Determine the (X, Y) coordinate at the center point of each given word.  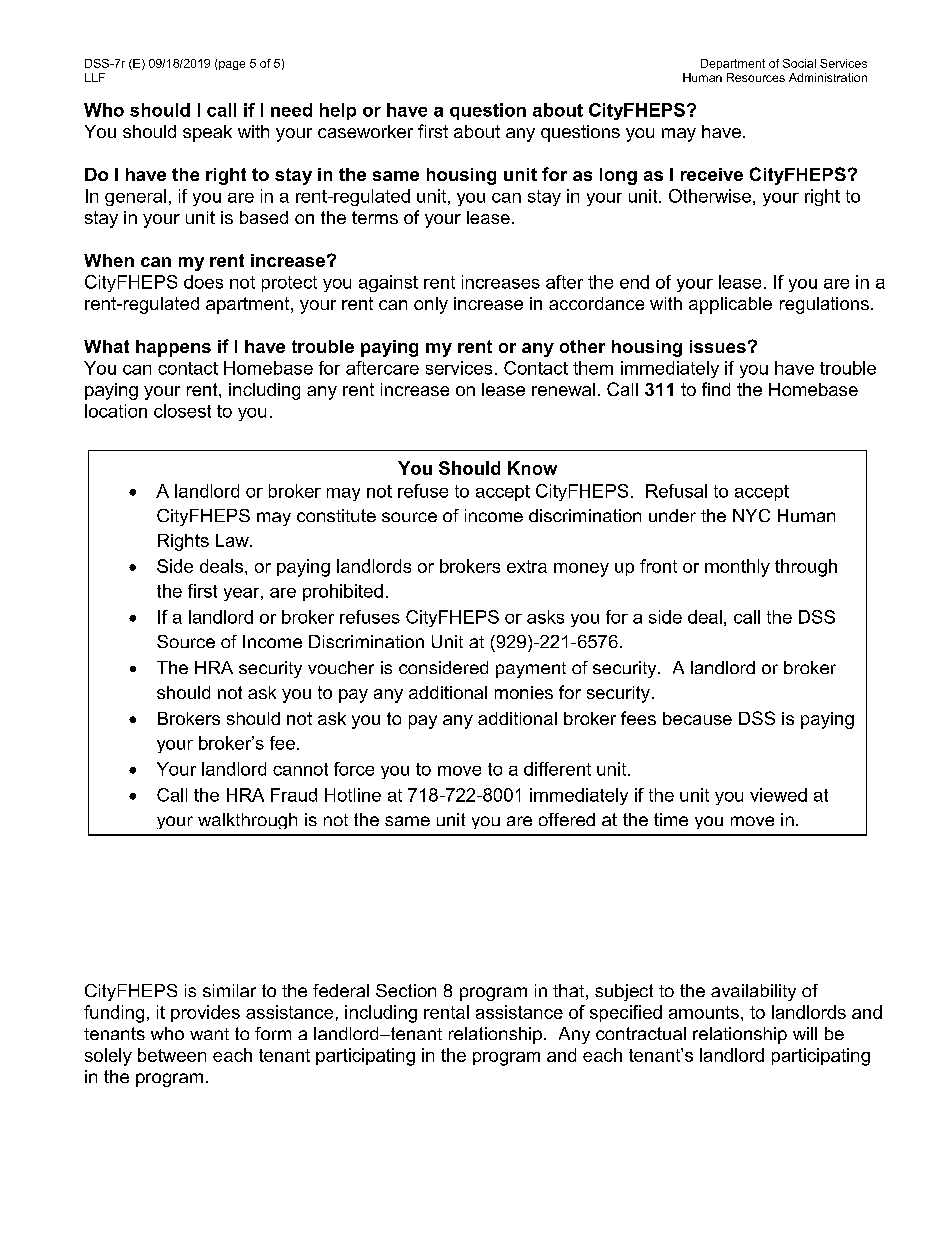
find (716, 389)
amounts (704, 1012)
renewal (563, 389)
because (697, 718)
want (209, 1034)
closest (182, 411)
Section (406, 990)
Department (733, 64)
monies (524, 692)
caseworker (365, 131)
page (232, 65)
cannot (300, 769)
